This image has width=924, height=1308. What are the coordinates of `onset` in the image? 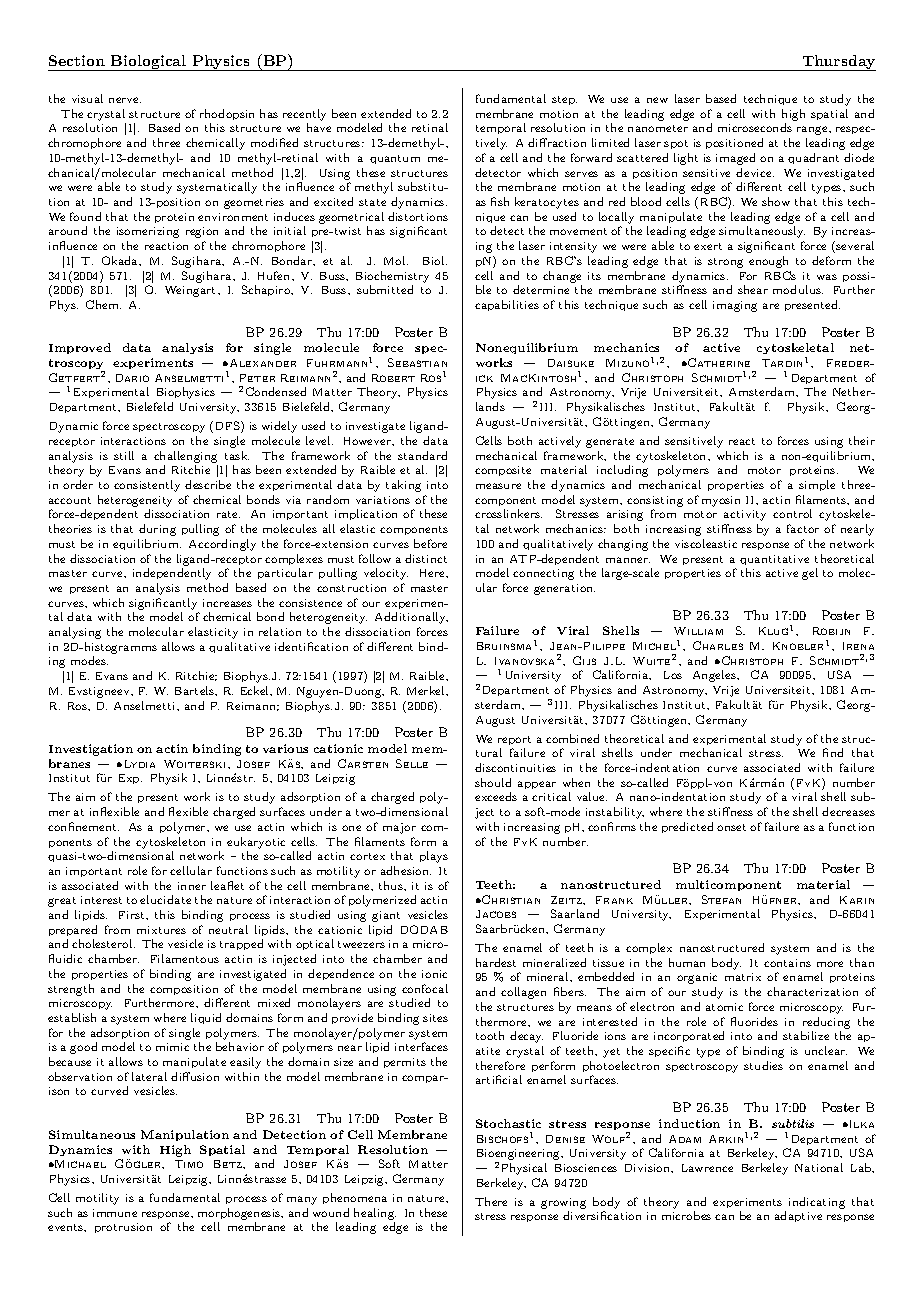 It's located at (731, 827).
